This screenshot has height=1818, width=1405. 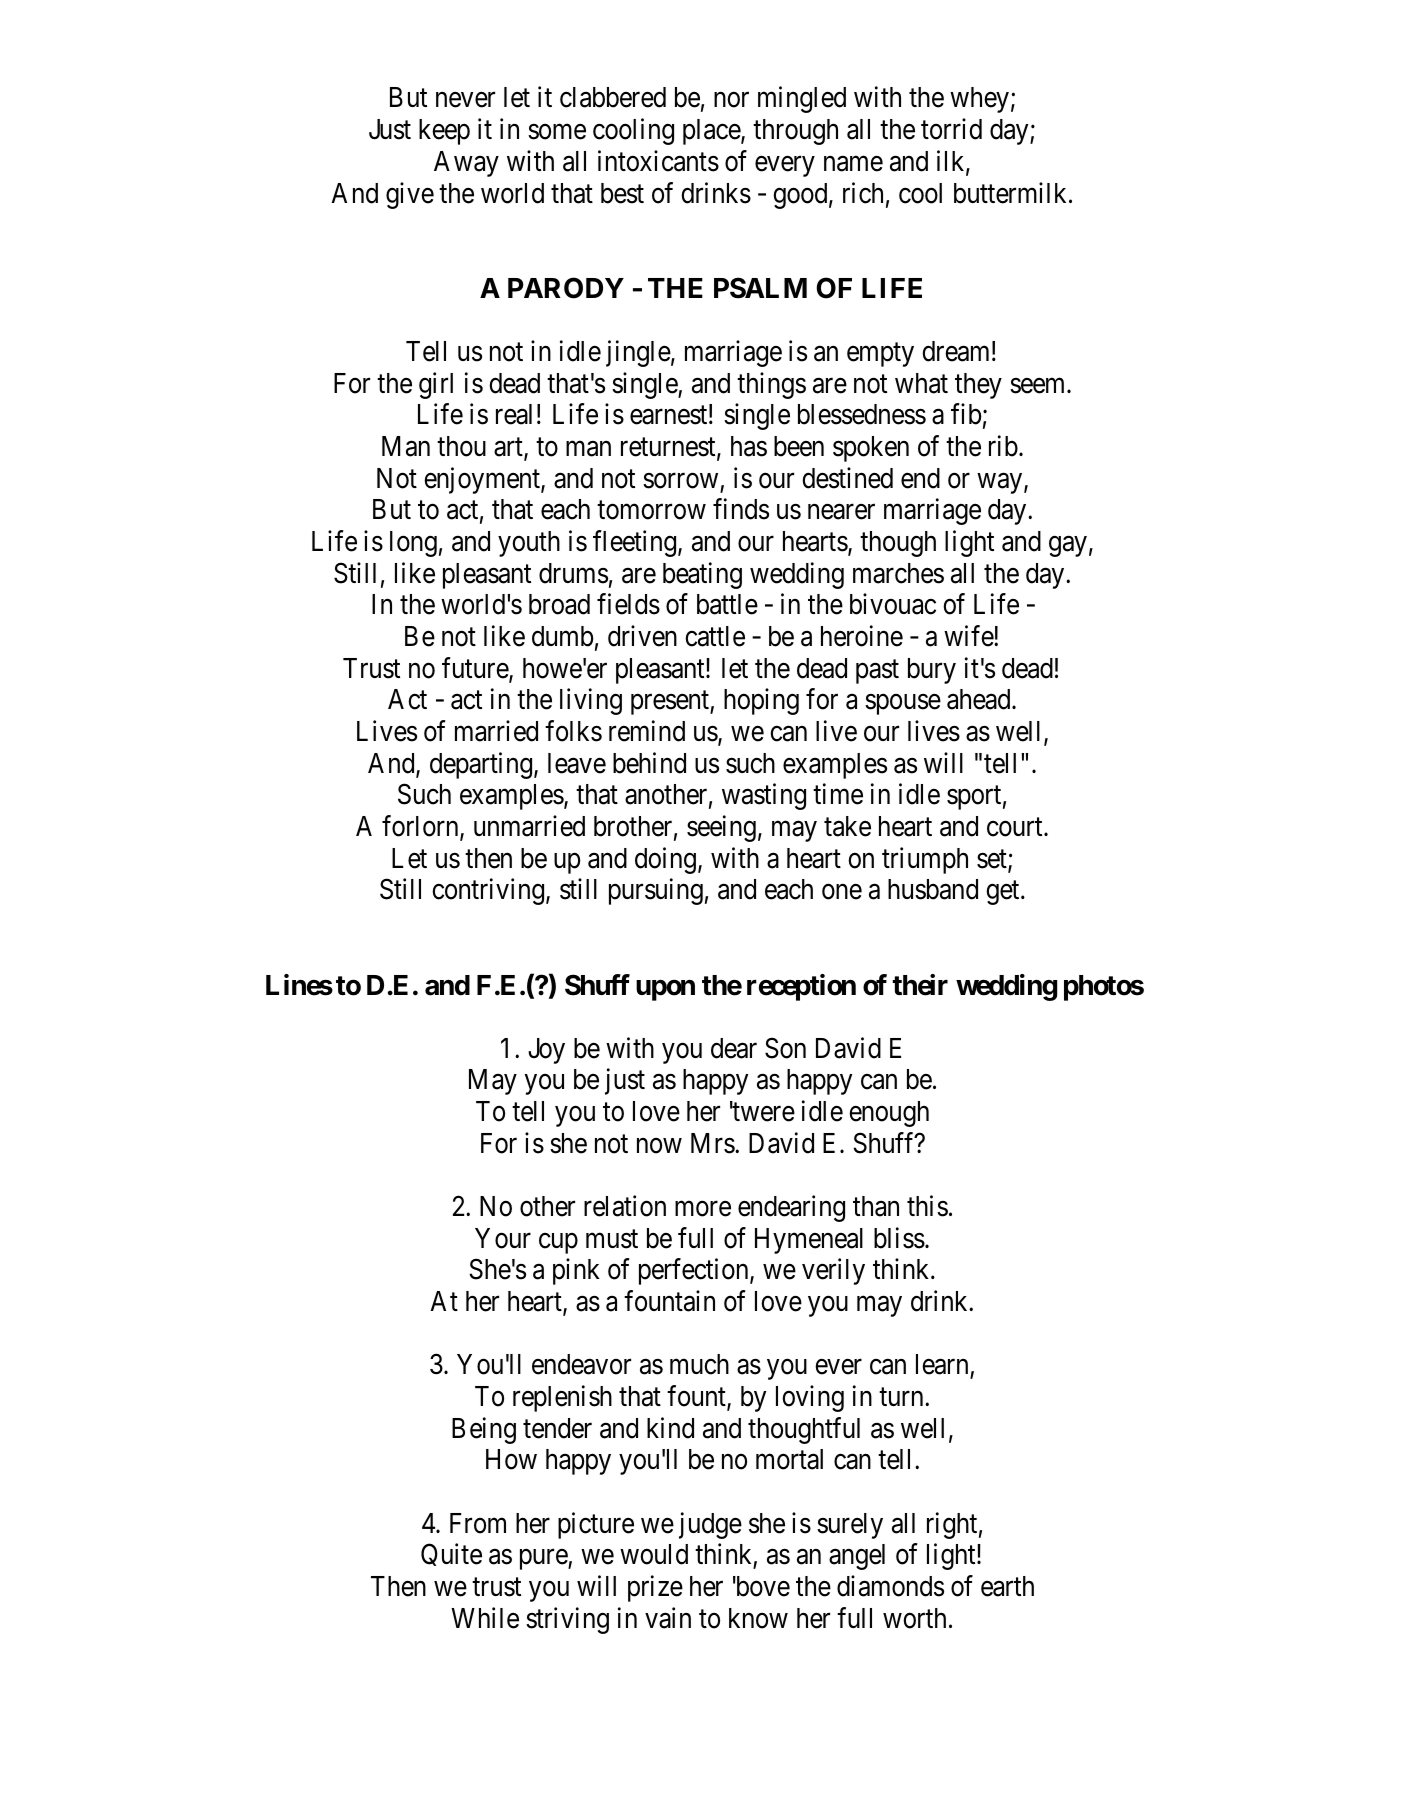 What do you see at coordinates (503, 1238) in the screenshot?
I see `Your` at bounding box center [503, 1238].
